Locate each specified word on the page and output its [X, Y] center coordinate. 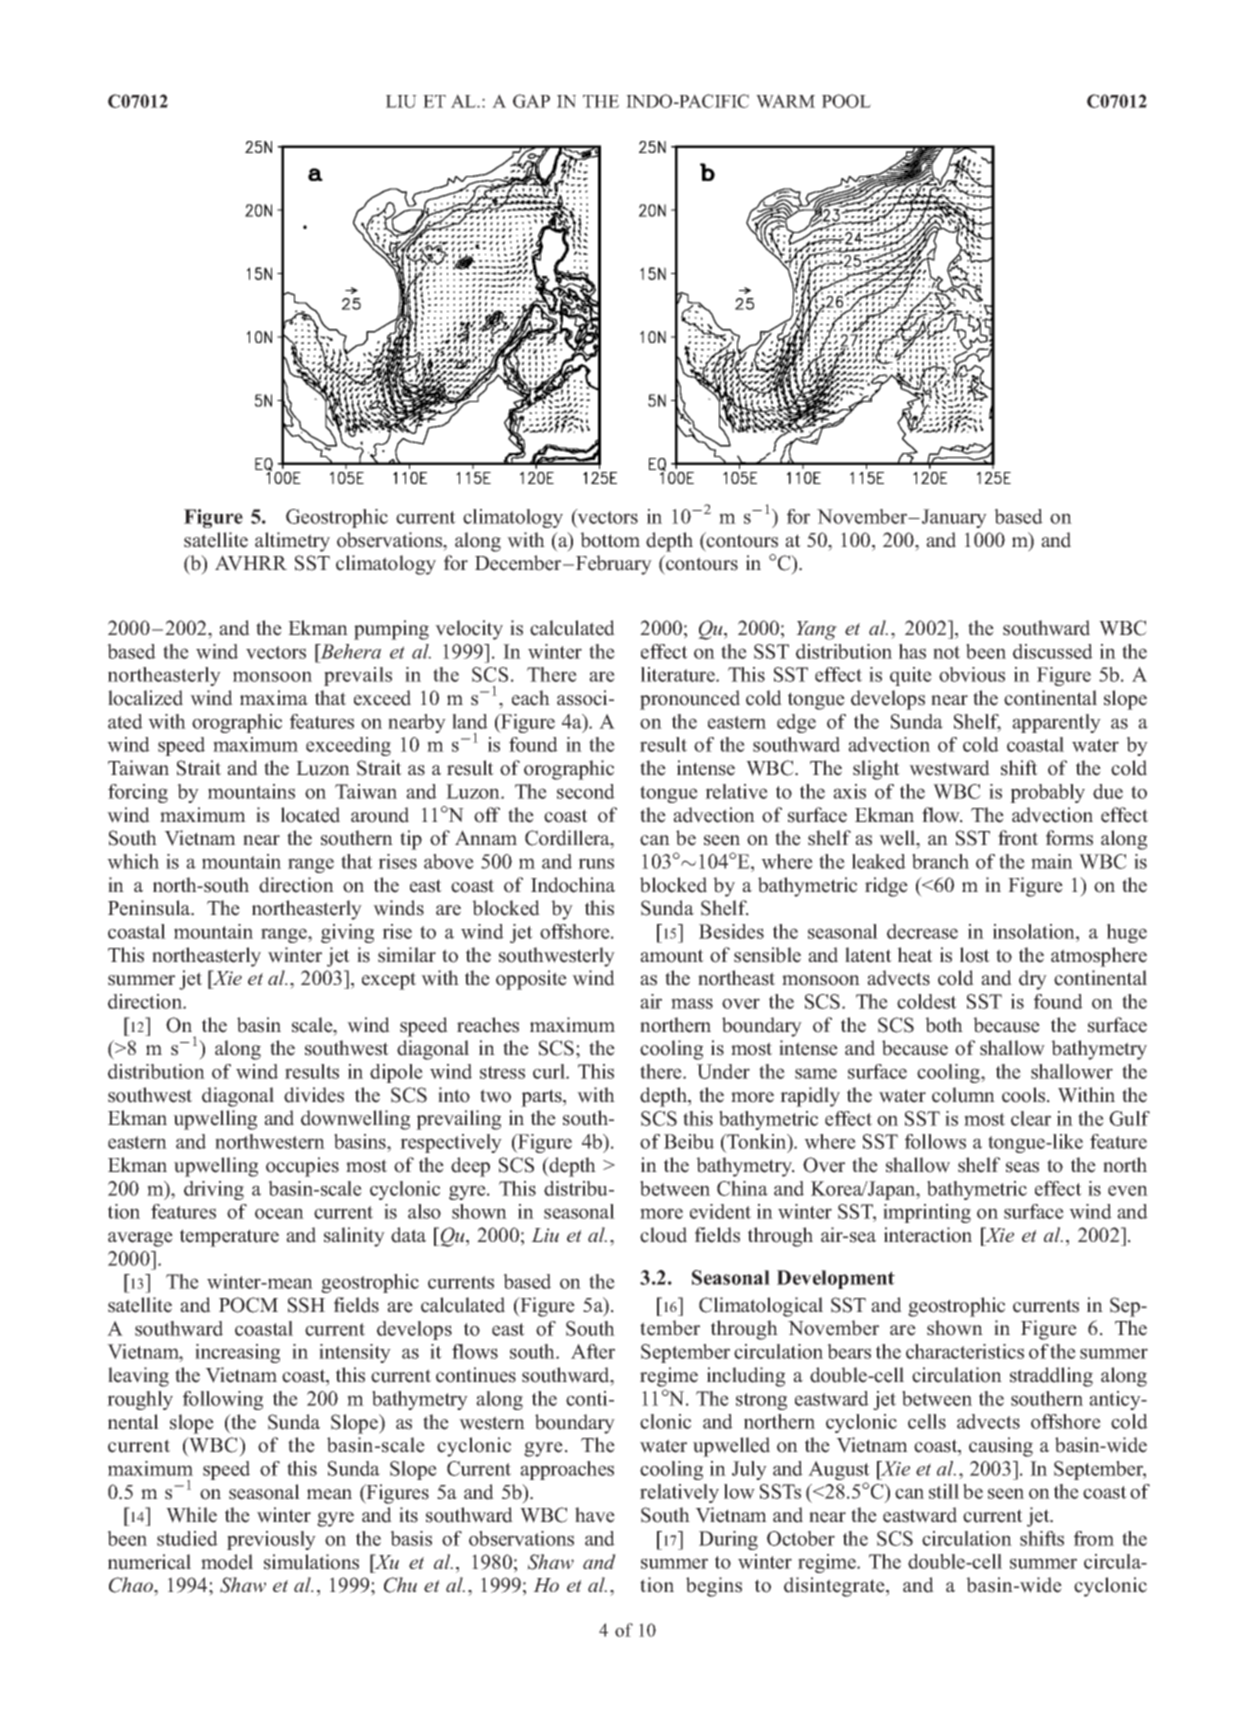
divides [314, 1095]
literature [679, 674]
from [1094, 1538]
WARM [785, 101]
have [595, 1515]
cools [1025, 1095]
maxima [274, 697]
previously [271, 1540]
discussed [1053, 651]
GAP [531, 101]
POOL [846, 101]
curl [550, 1071]
